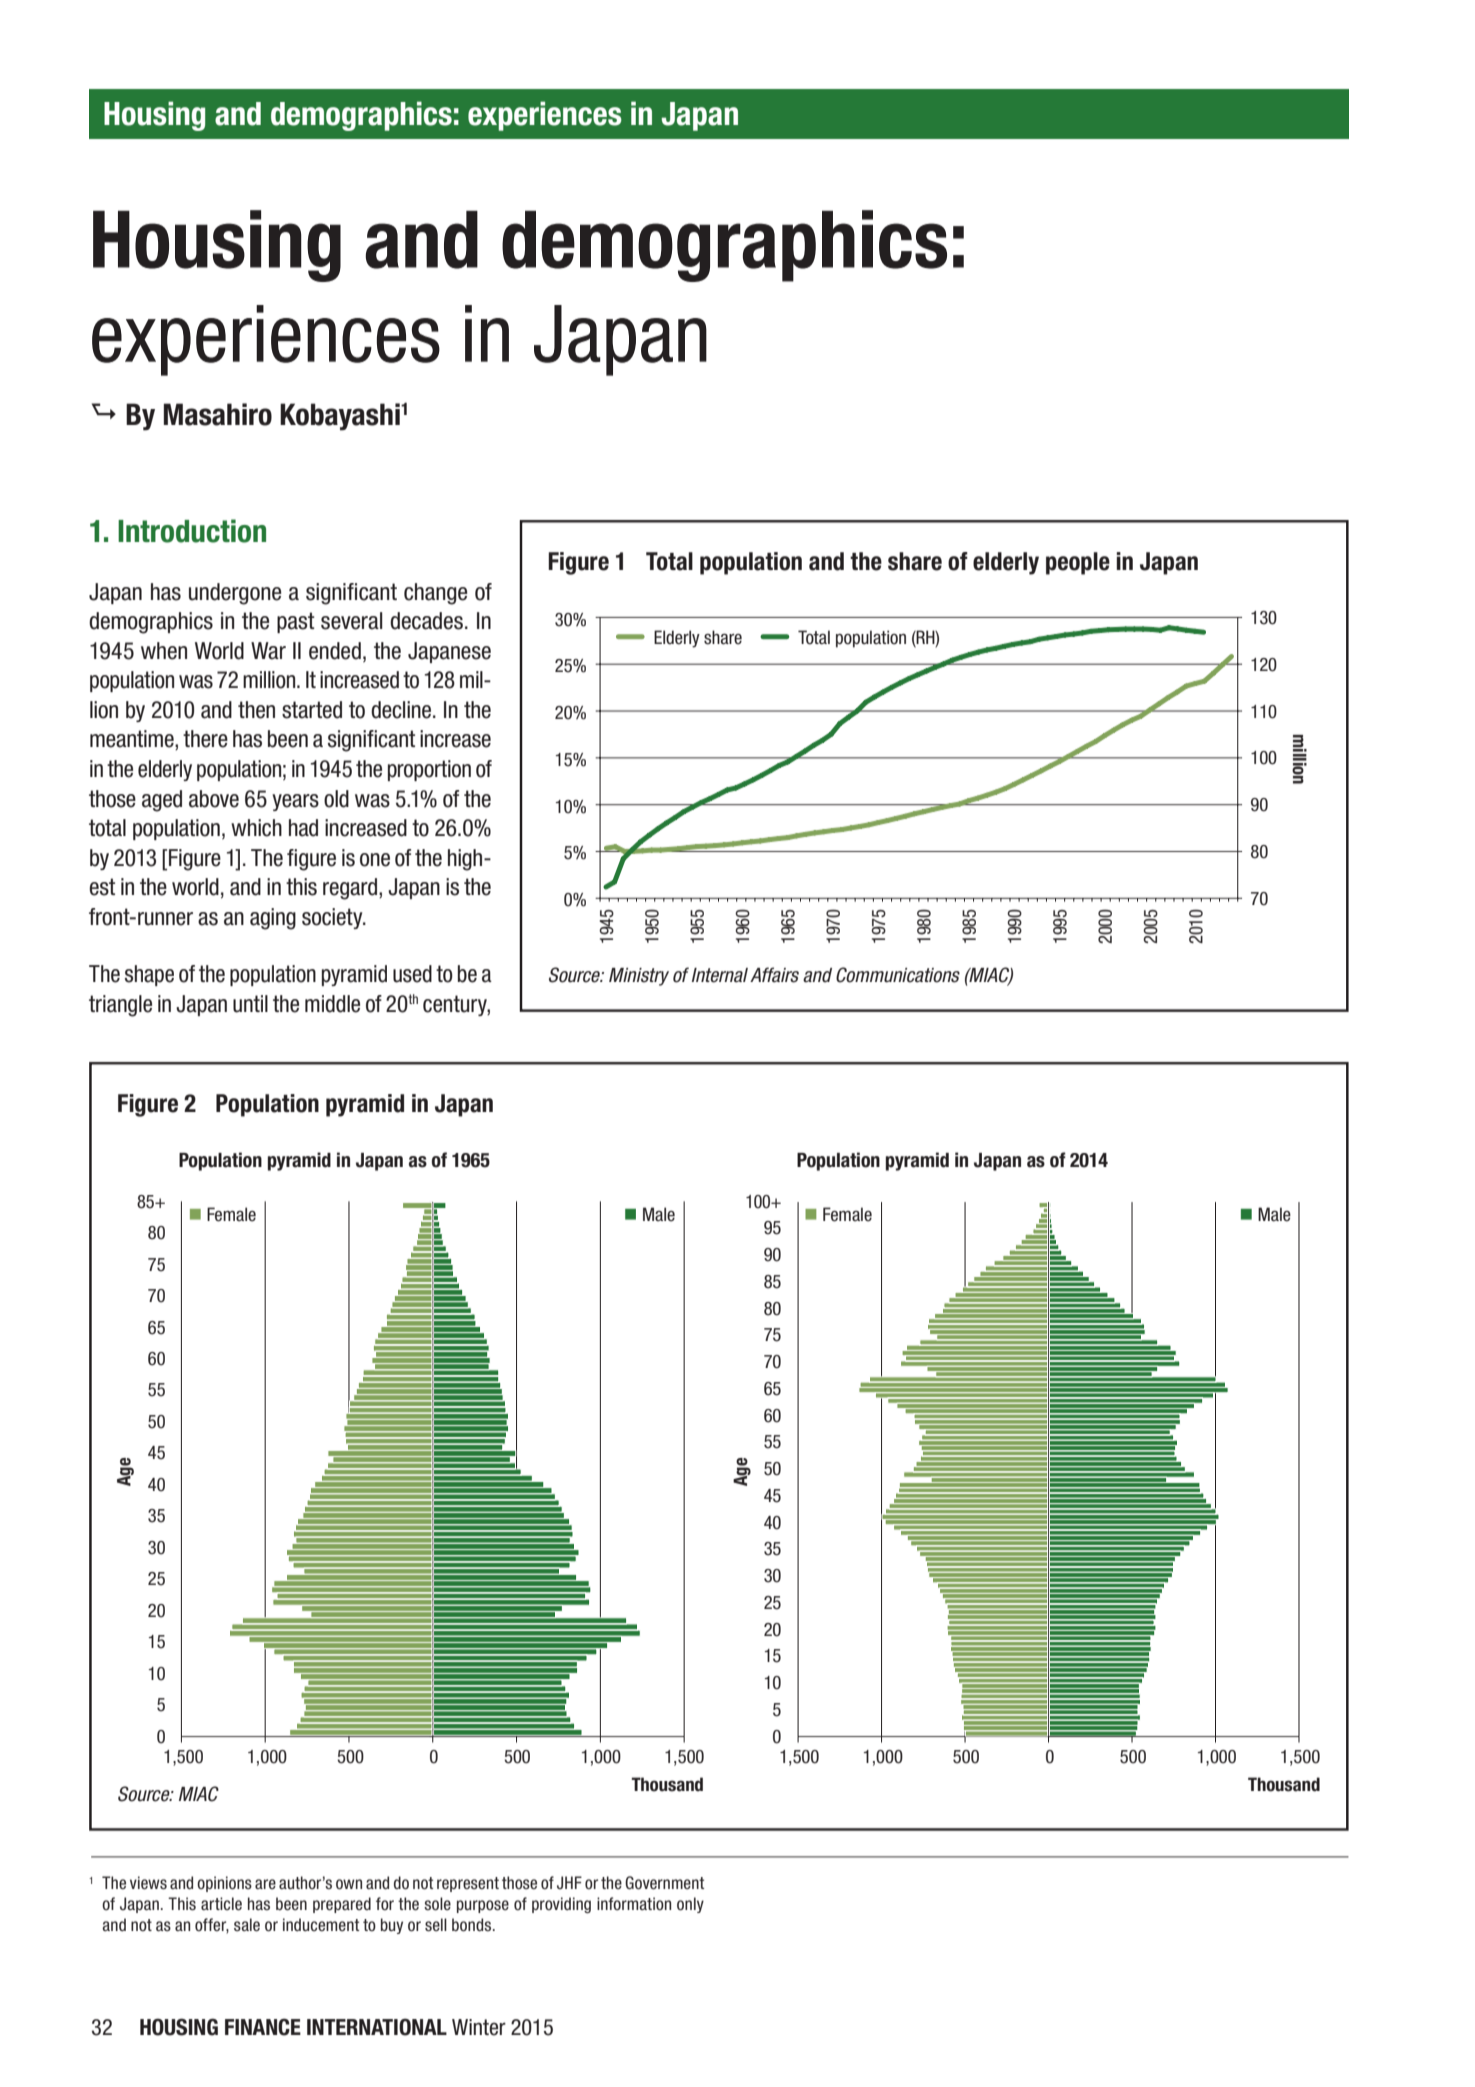 The image size is (1475, 2087). What do you see at coordinates (639, 977) in the screenshot?
I see `Ministry` at bounding box center [639, 977].
